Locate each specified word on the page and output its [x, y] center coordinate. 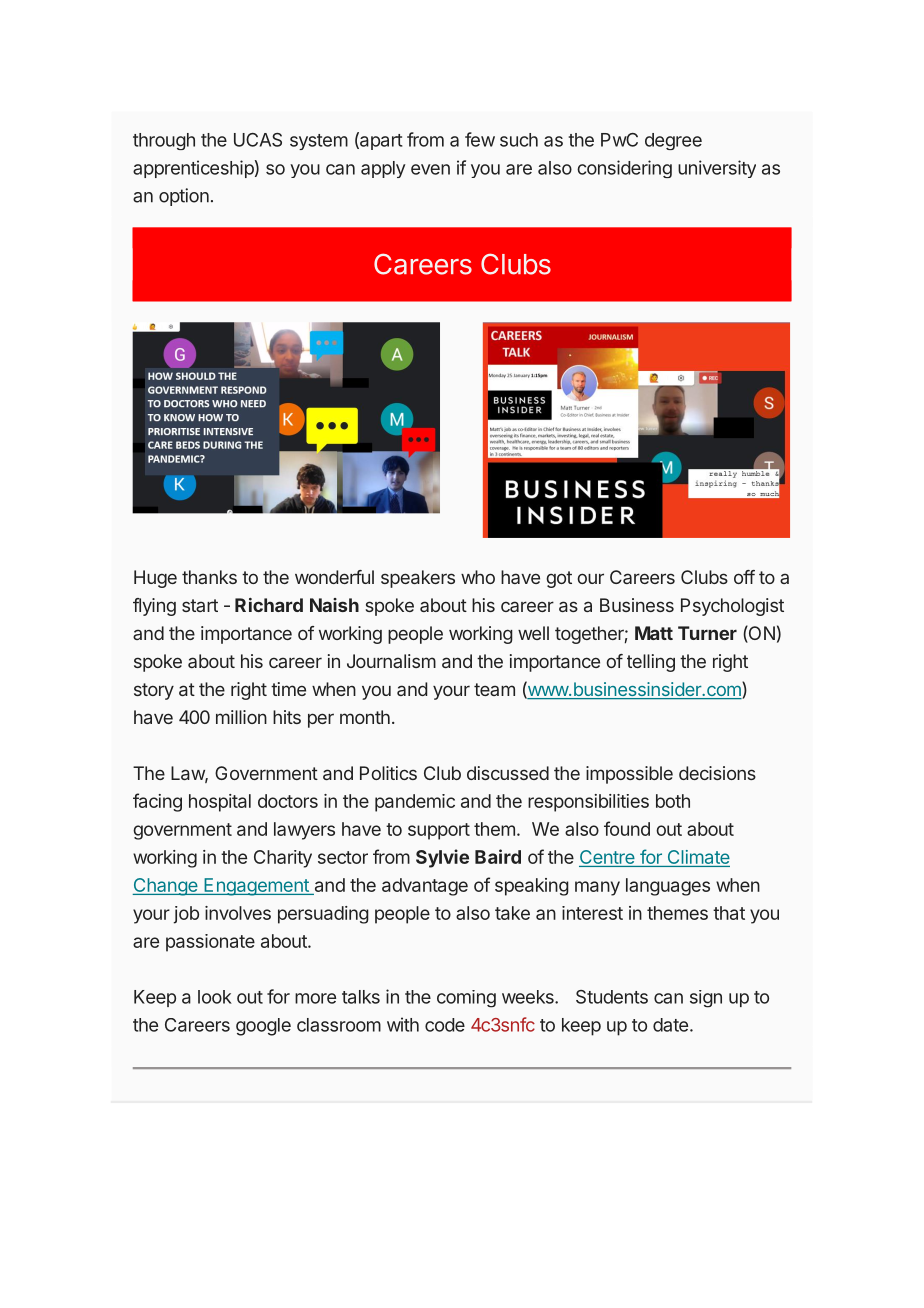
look [215, 997]
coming [466, 999]
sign [706, 999]
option [184, 197]
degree [673, 141]
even [430, 169]
